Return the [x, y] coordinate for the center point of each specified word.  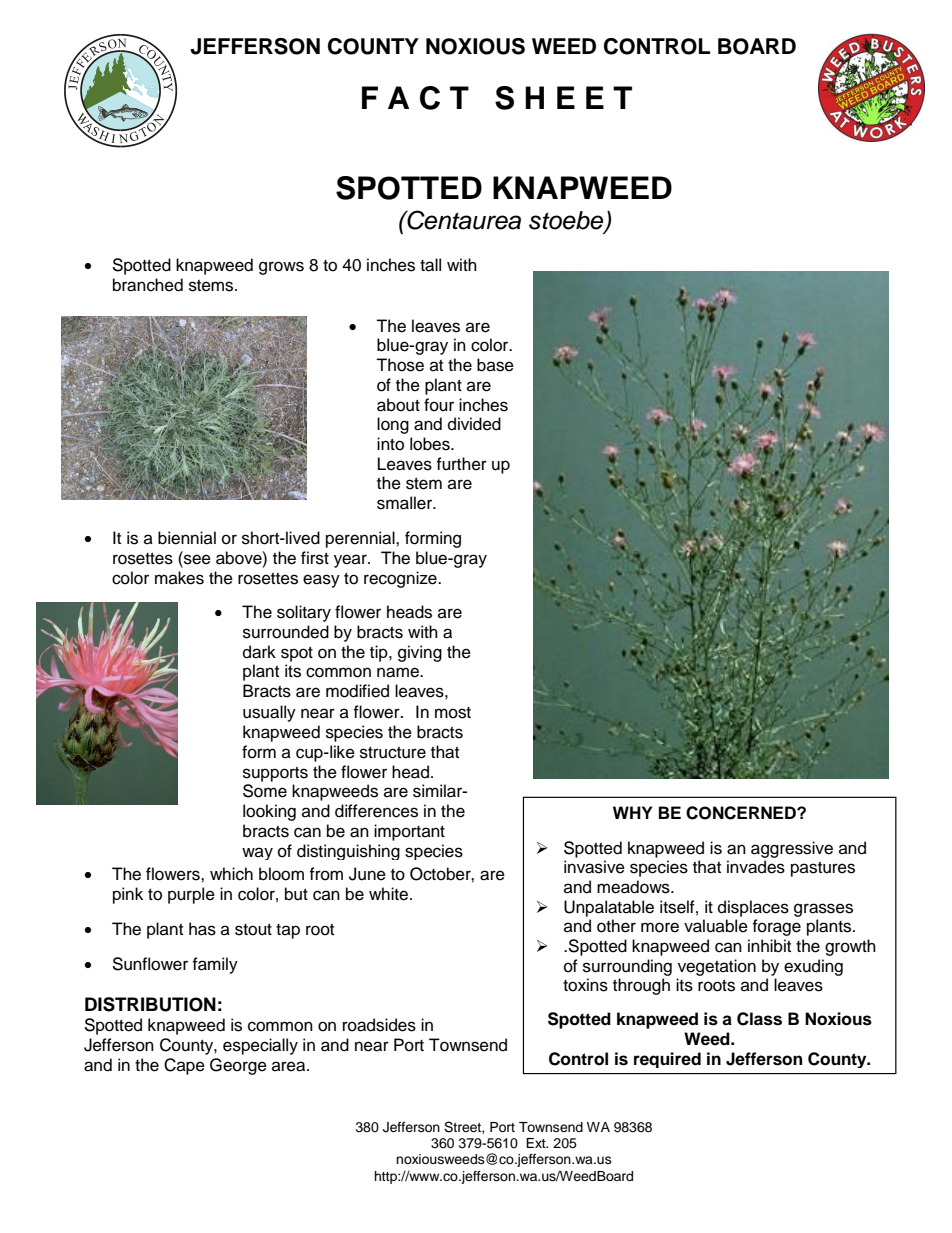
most [453, 713]
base [495, 365]
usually [269, 713]
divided [474, 424]
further [461, 464]
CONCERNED [742, 813]
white [390, 894]
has [202, 929]
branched [148, 285]
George [238, 1066]
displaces [753, 908]
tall [430, 265]
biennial [187, 538]
